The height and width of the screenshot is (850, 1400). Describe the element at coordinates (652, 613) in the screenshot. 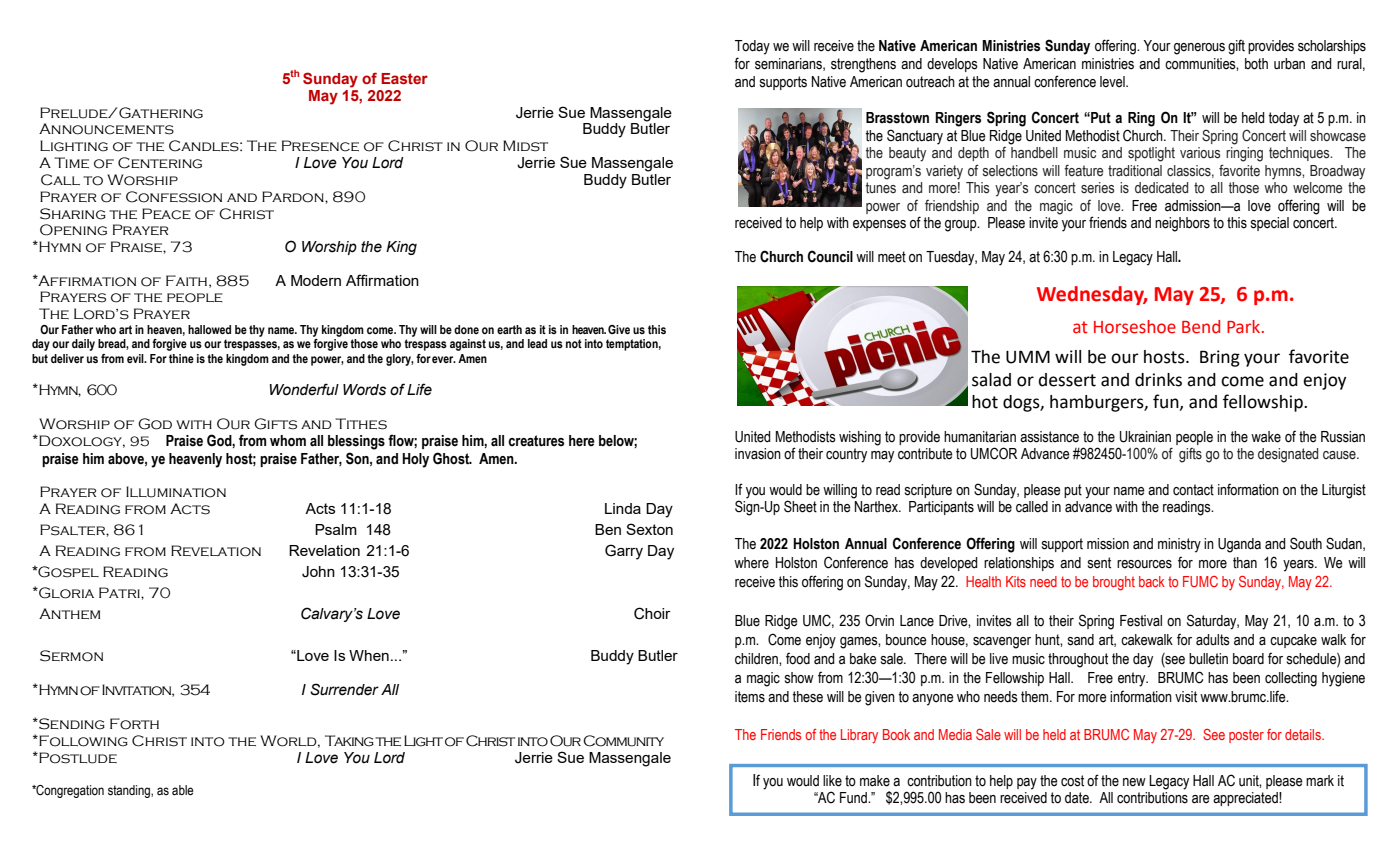

I see `Choir` at that location.
